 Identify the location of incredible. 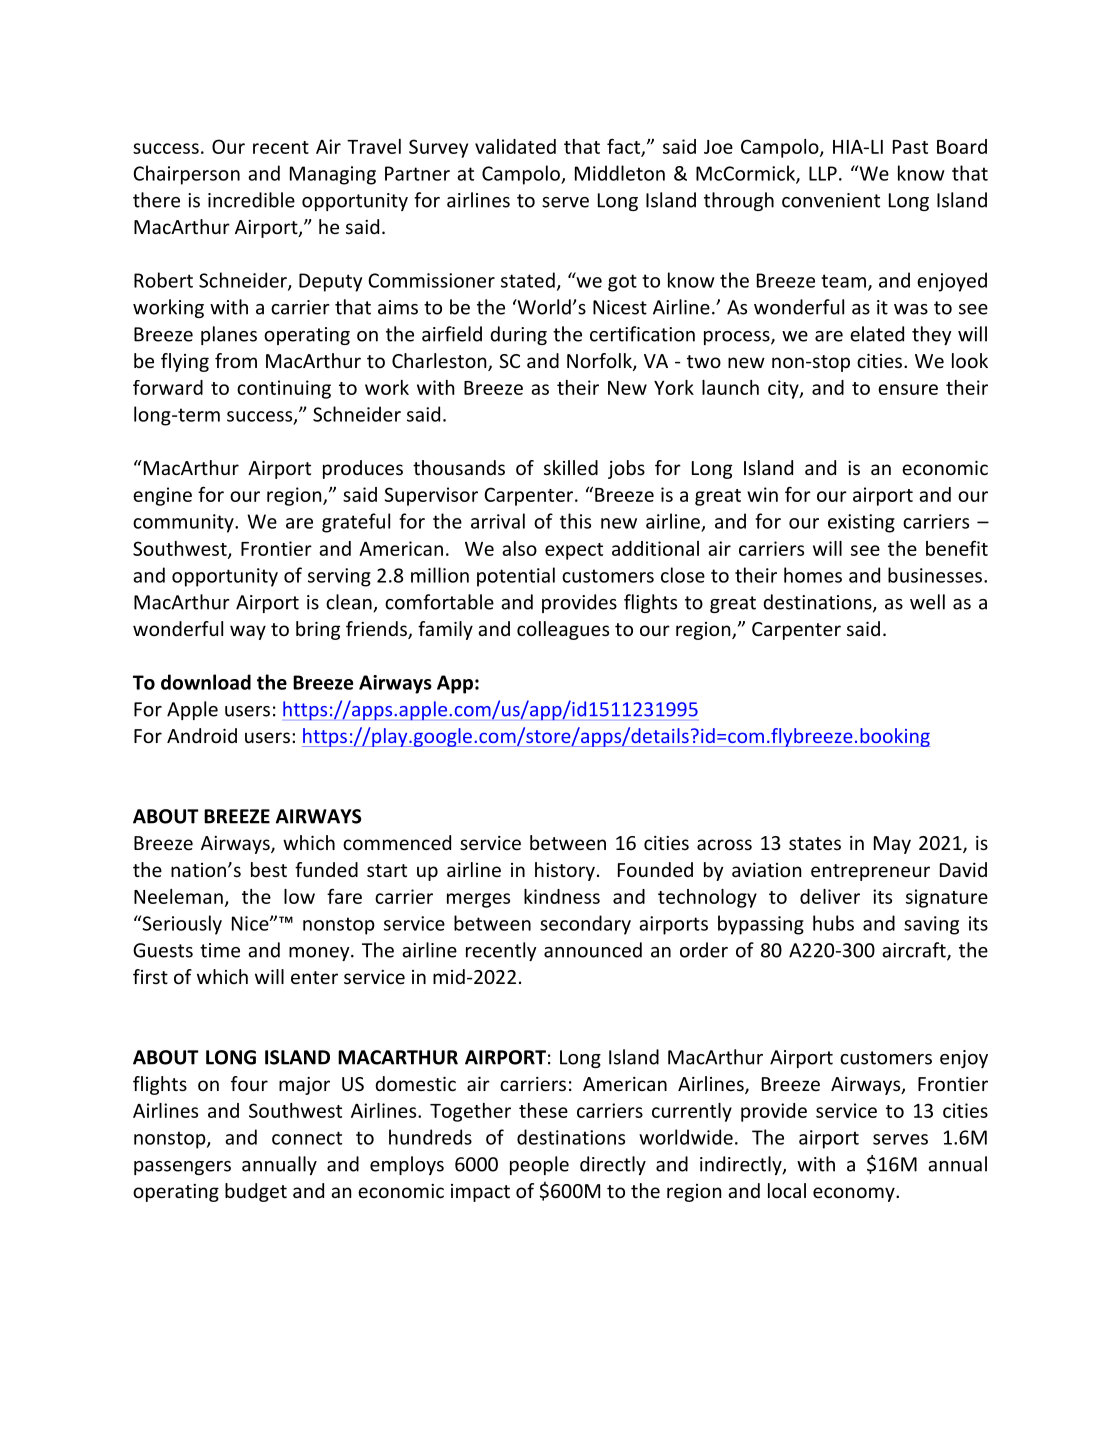
(251, 200).
